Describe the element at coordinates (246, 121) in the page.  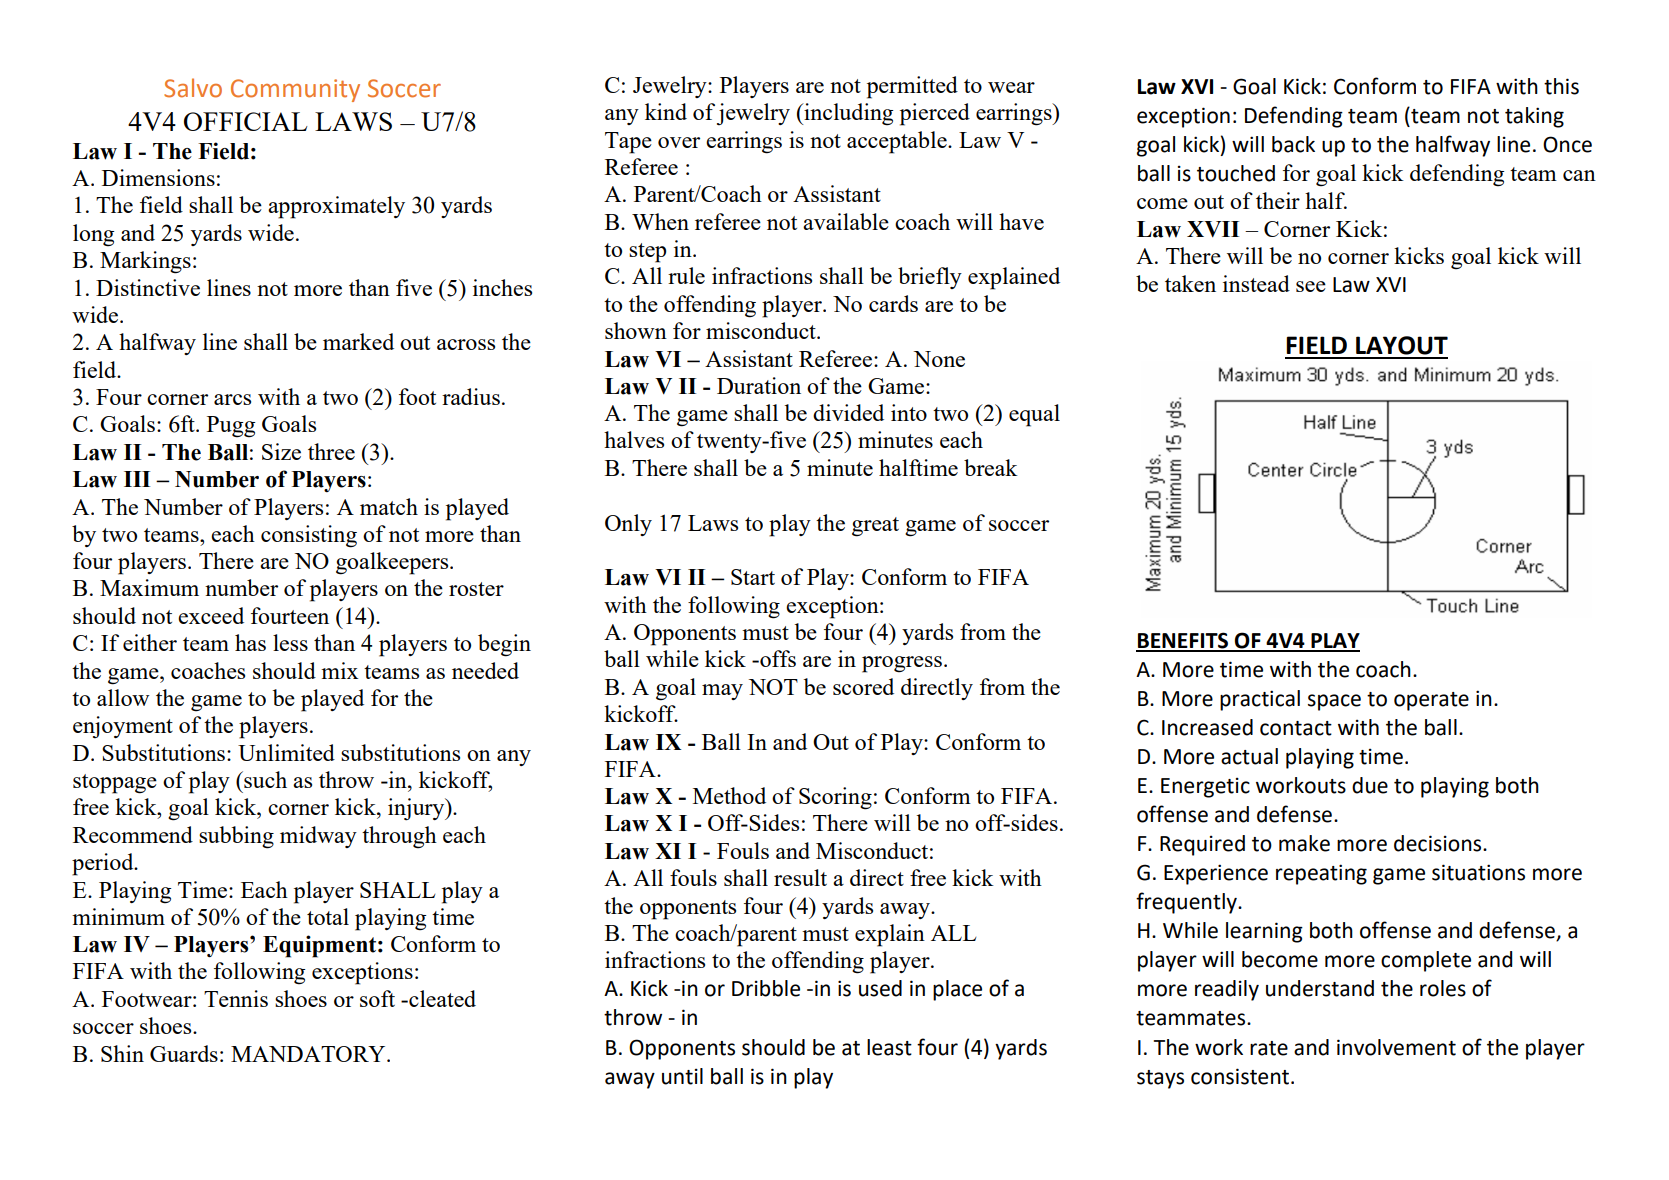
I see `OFFICIAL` at that location.
